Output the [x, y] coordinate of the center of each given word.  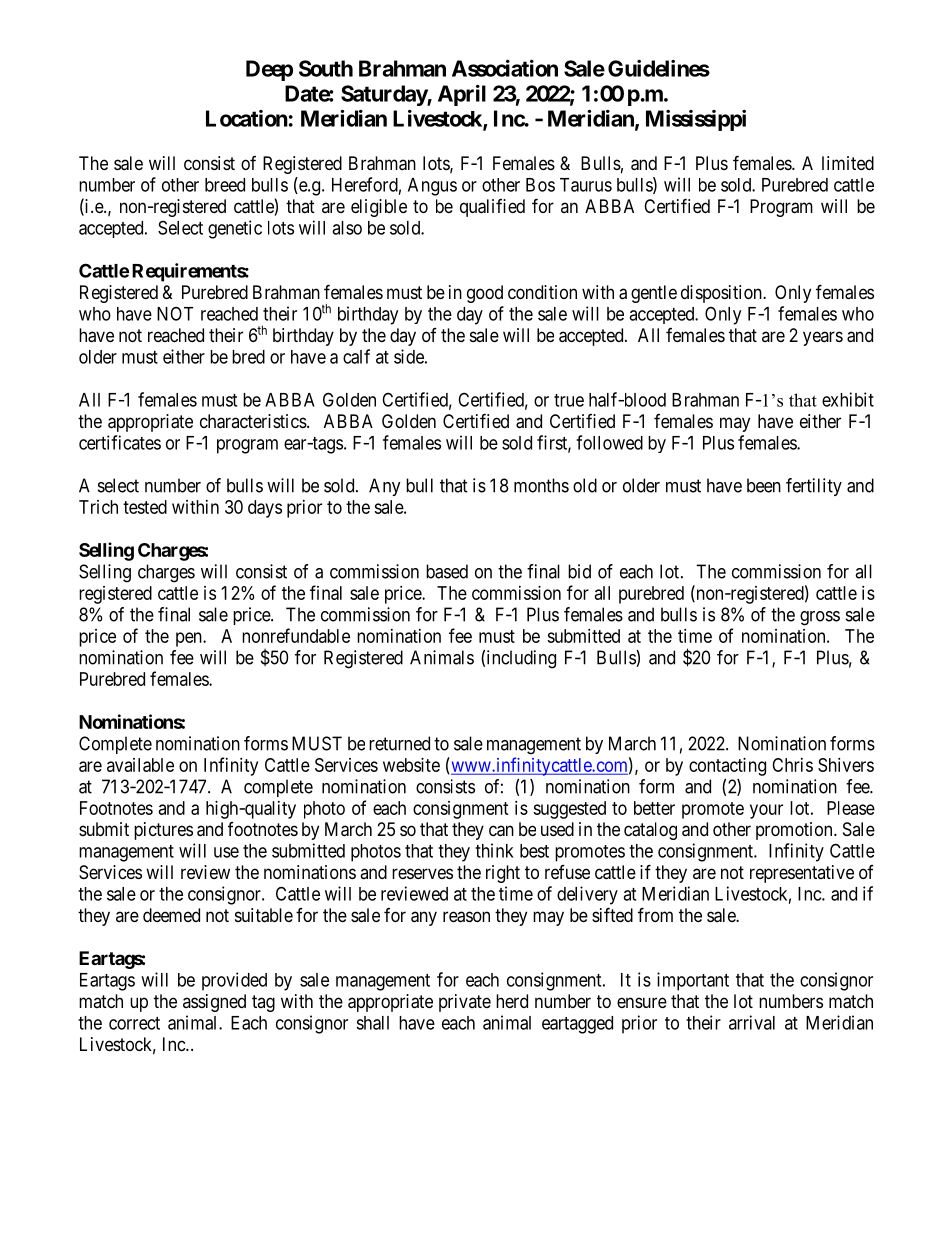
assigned [214, 1003]
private [465, 1003]
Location [247, 118]
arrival [752, 1022]
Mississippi [696, 120]
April [462, 95]
